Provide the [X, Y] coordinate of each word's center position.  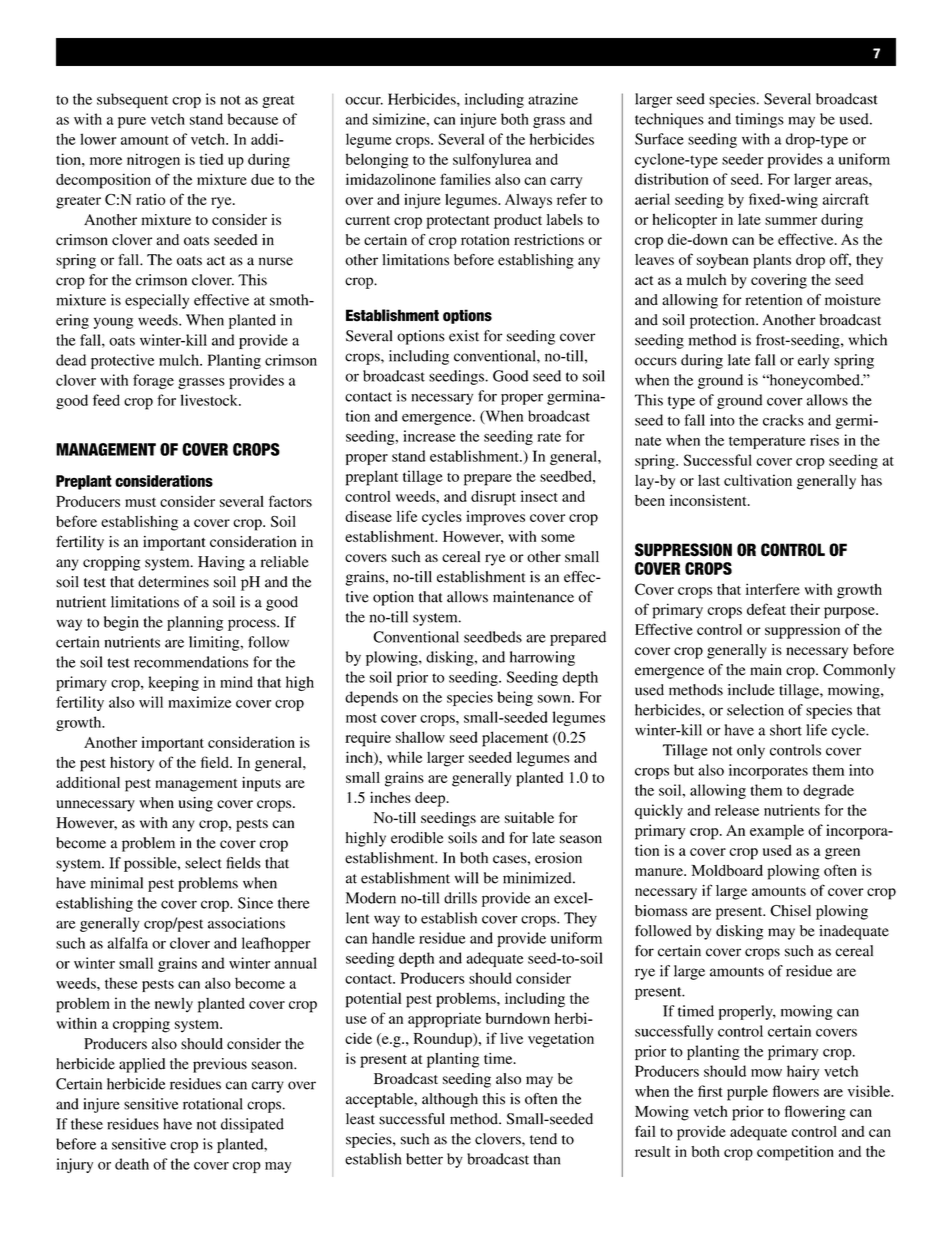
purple [747, 1093]
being [515, 698]
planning [195, 623]
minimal [116, 883]
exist [464, 336]
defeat [766, 609]
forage [153, 381]
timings [760, 120]
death [132, 1164]
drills [460, 898]
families [465, 179]
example [777, 832]
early [813, 361]
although [450, 1100]
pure [132, 122]
